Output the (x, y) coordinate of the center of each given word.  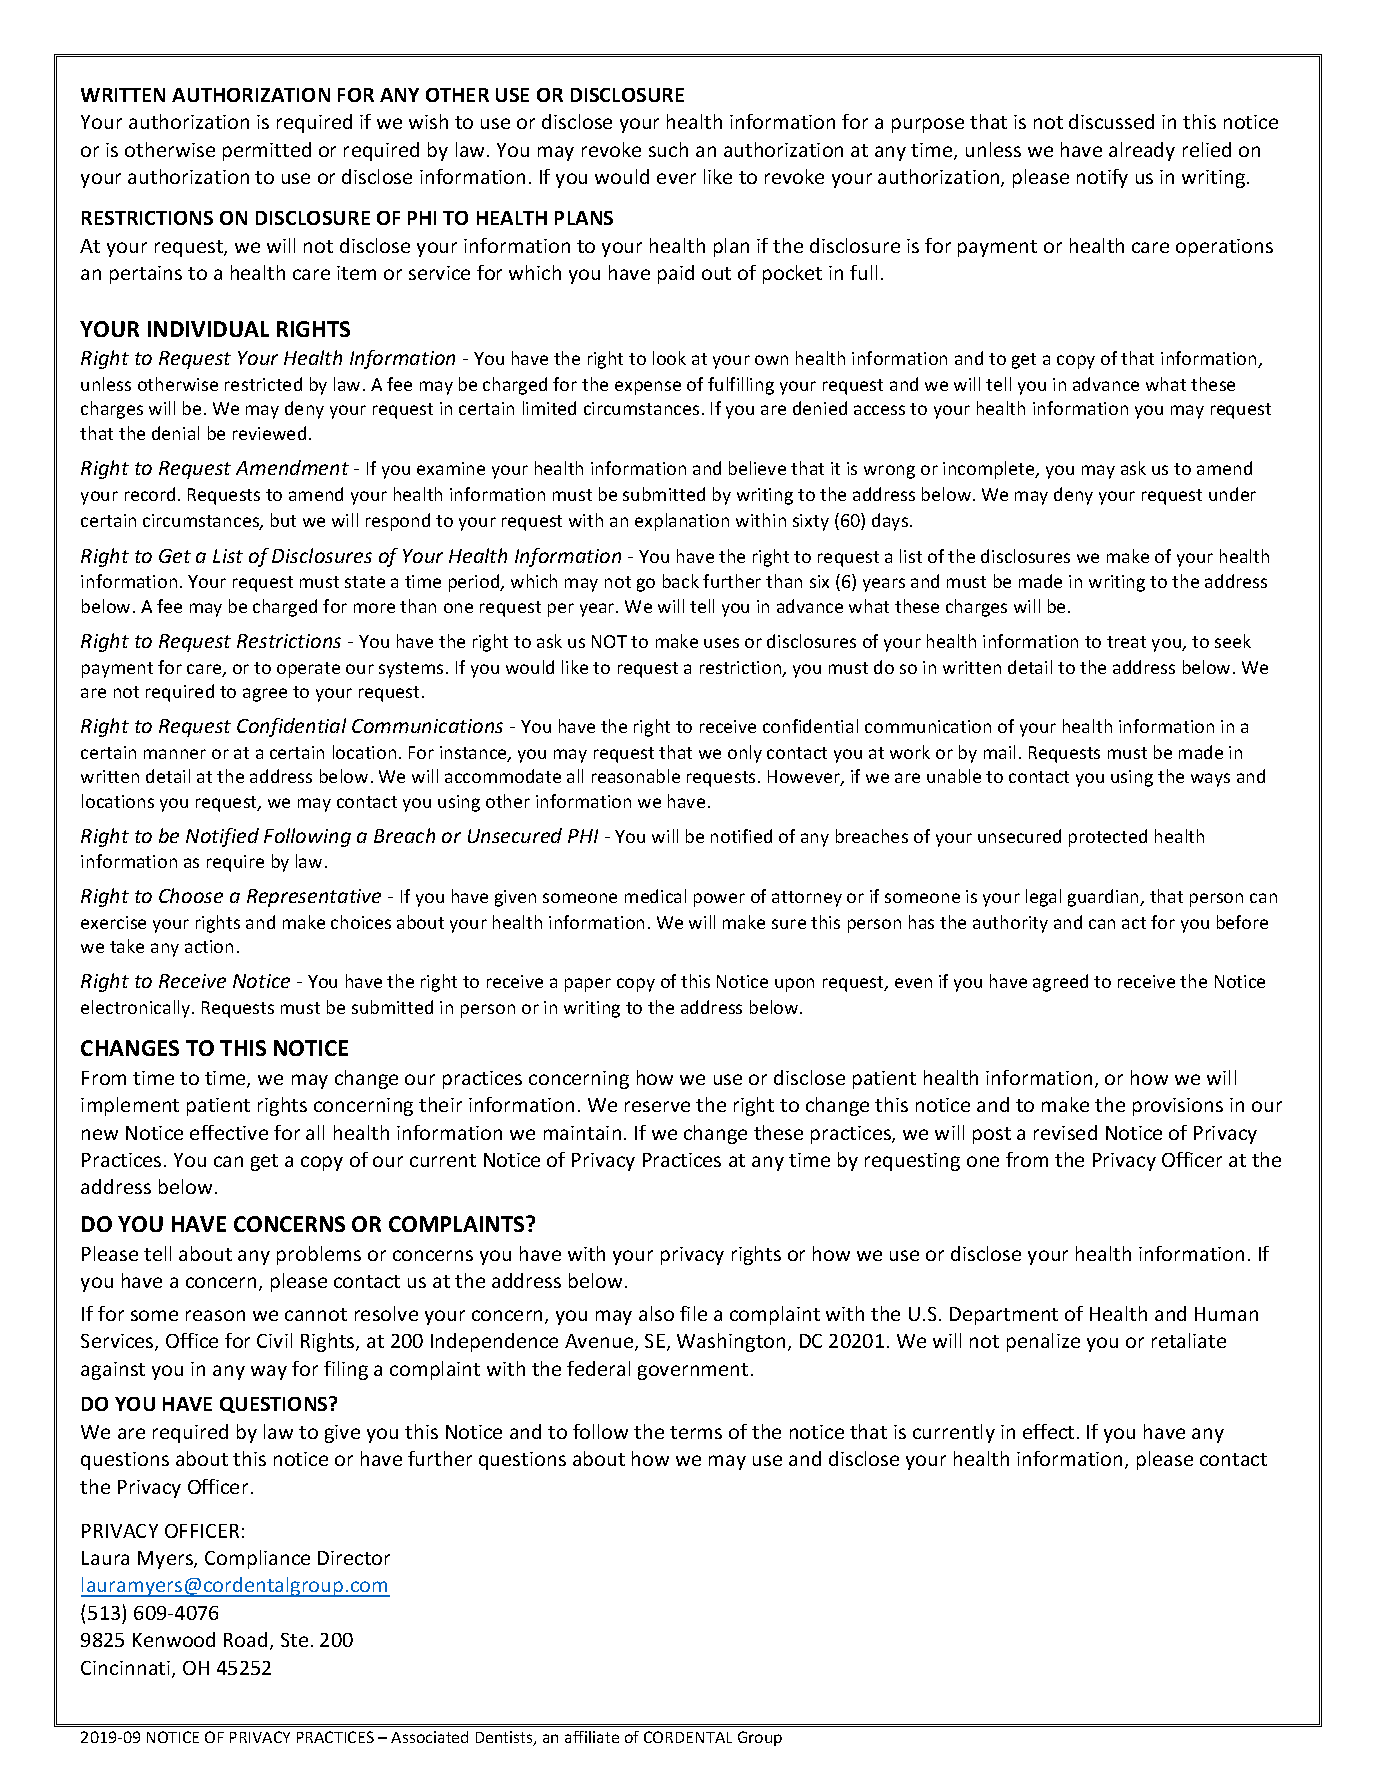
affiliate (592, 1737)
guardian (1104, 898)
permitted (267, 151)
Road (245, 1639)
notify (1102, 178)
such (668, 149)
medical (655, 896)
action (209, 946)
